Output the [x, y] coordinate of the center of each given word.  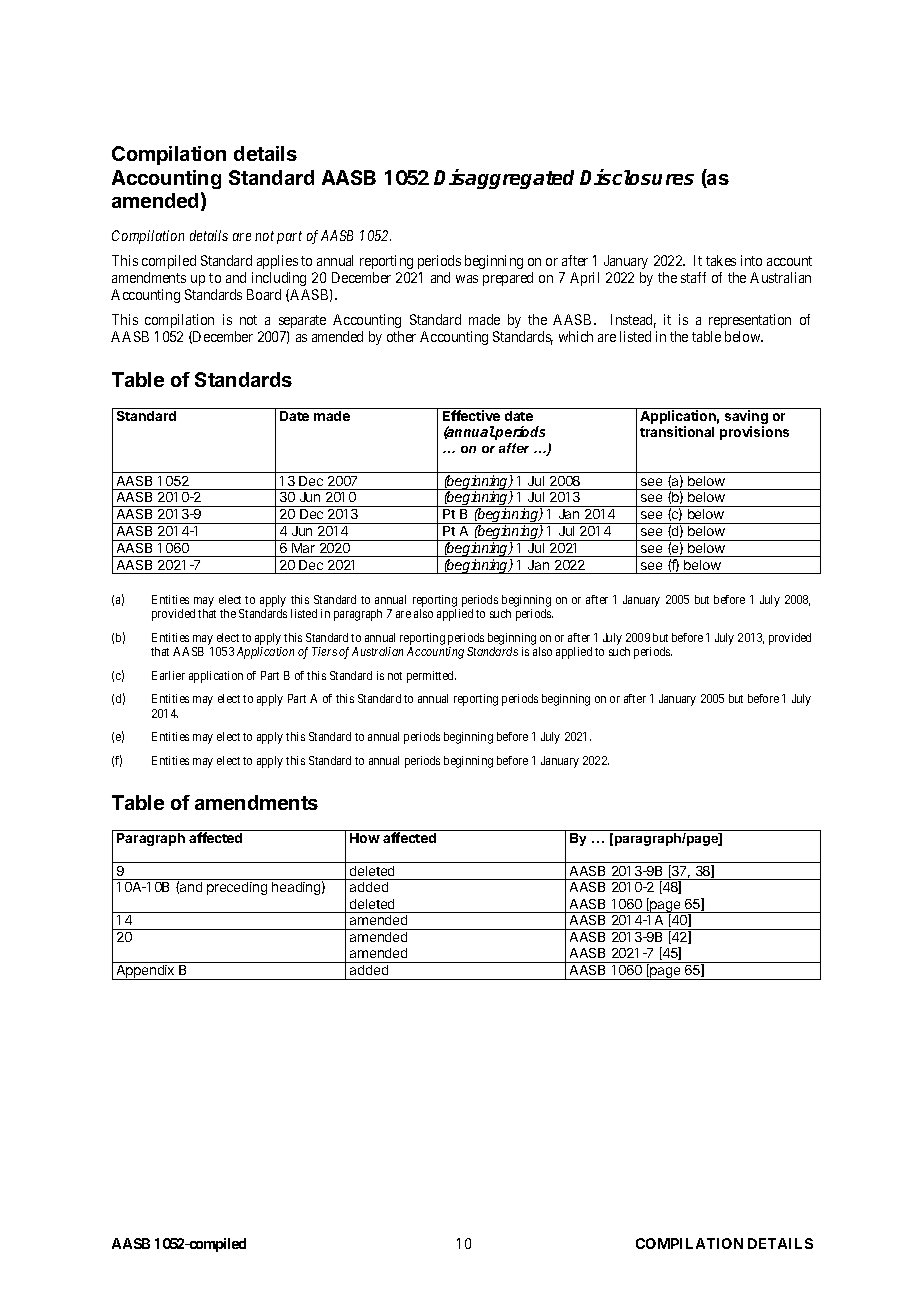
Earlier [168, 675]
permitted [431, 677]
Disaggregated [504, 179]
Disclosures [637, 177]
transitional [677, 431]
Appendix [145, 972]
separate [302, 321]
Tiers [324, 651]
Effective [471, 415]
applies [277, 262]
